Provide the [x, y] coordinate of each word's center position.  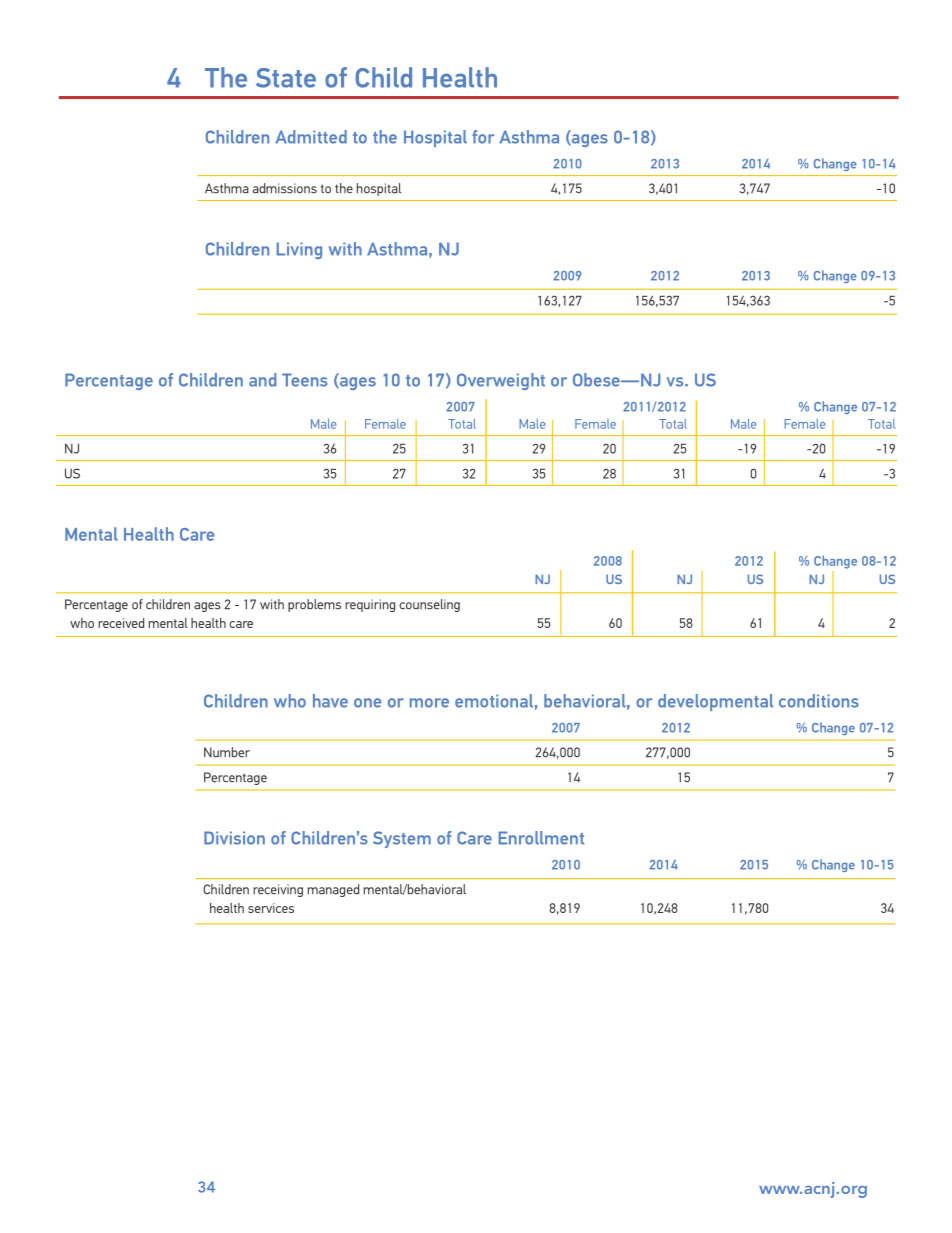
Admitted [311, 137]
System [402, 839]
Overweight [501, 381]
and [262, 380]
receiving [278, 890]
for [483, 137]
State [286, 78]
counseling [429, 605]
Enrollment [541, 838]
